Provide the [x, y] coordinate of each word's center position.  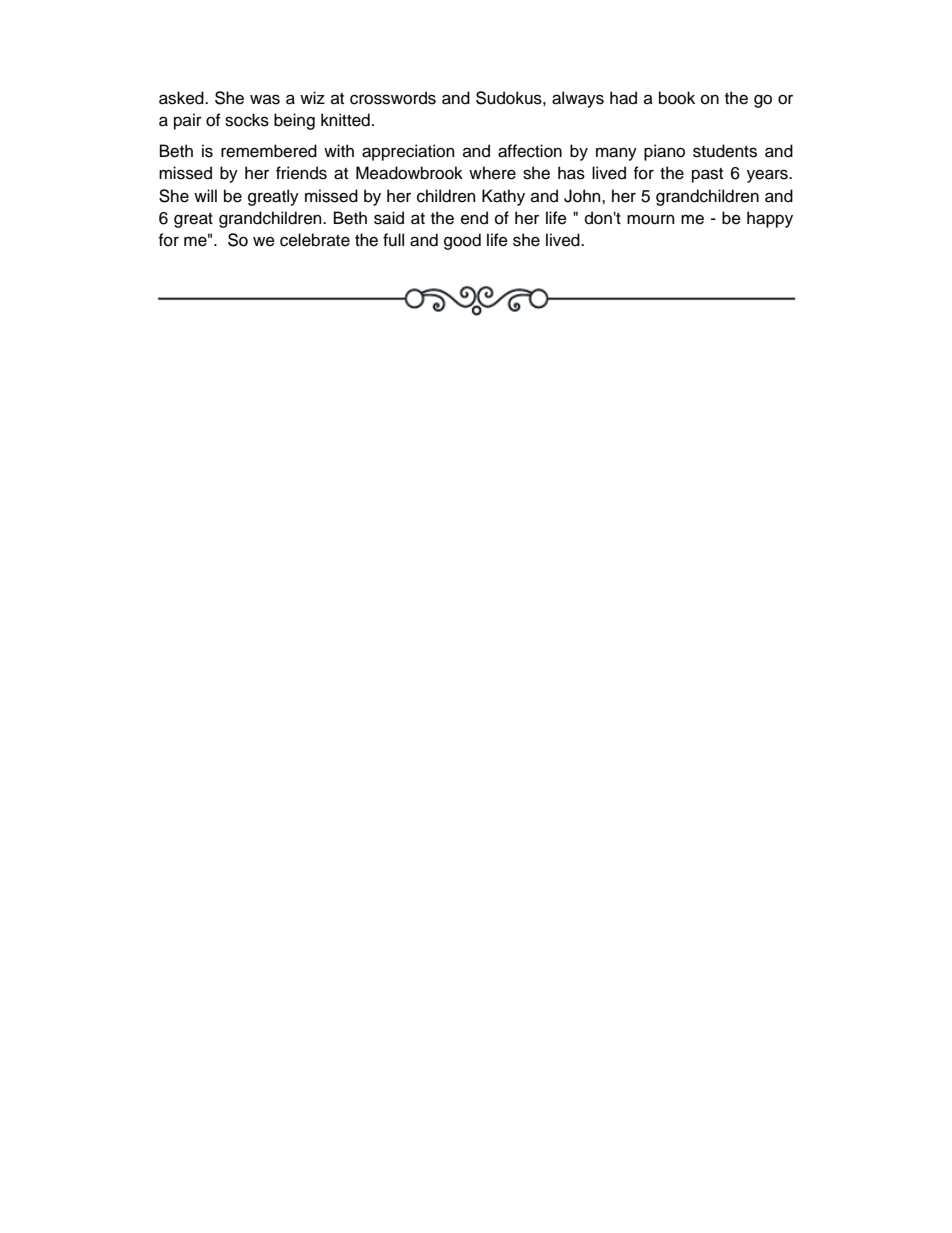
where [492, 173]
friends [301, 173]
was [265, 99]
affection [530, 151]
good [462, 241]
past [707, 175]
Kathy [503, 197]
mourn [651, 219]
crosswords [393, 98]
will [205, 195]
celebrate [315, 240]
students [725, 151]
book [677, 98]
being [294, 121]
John [583, 196]
